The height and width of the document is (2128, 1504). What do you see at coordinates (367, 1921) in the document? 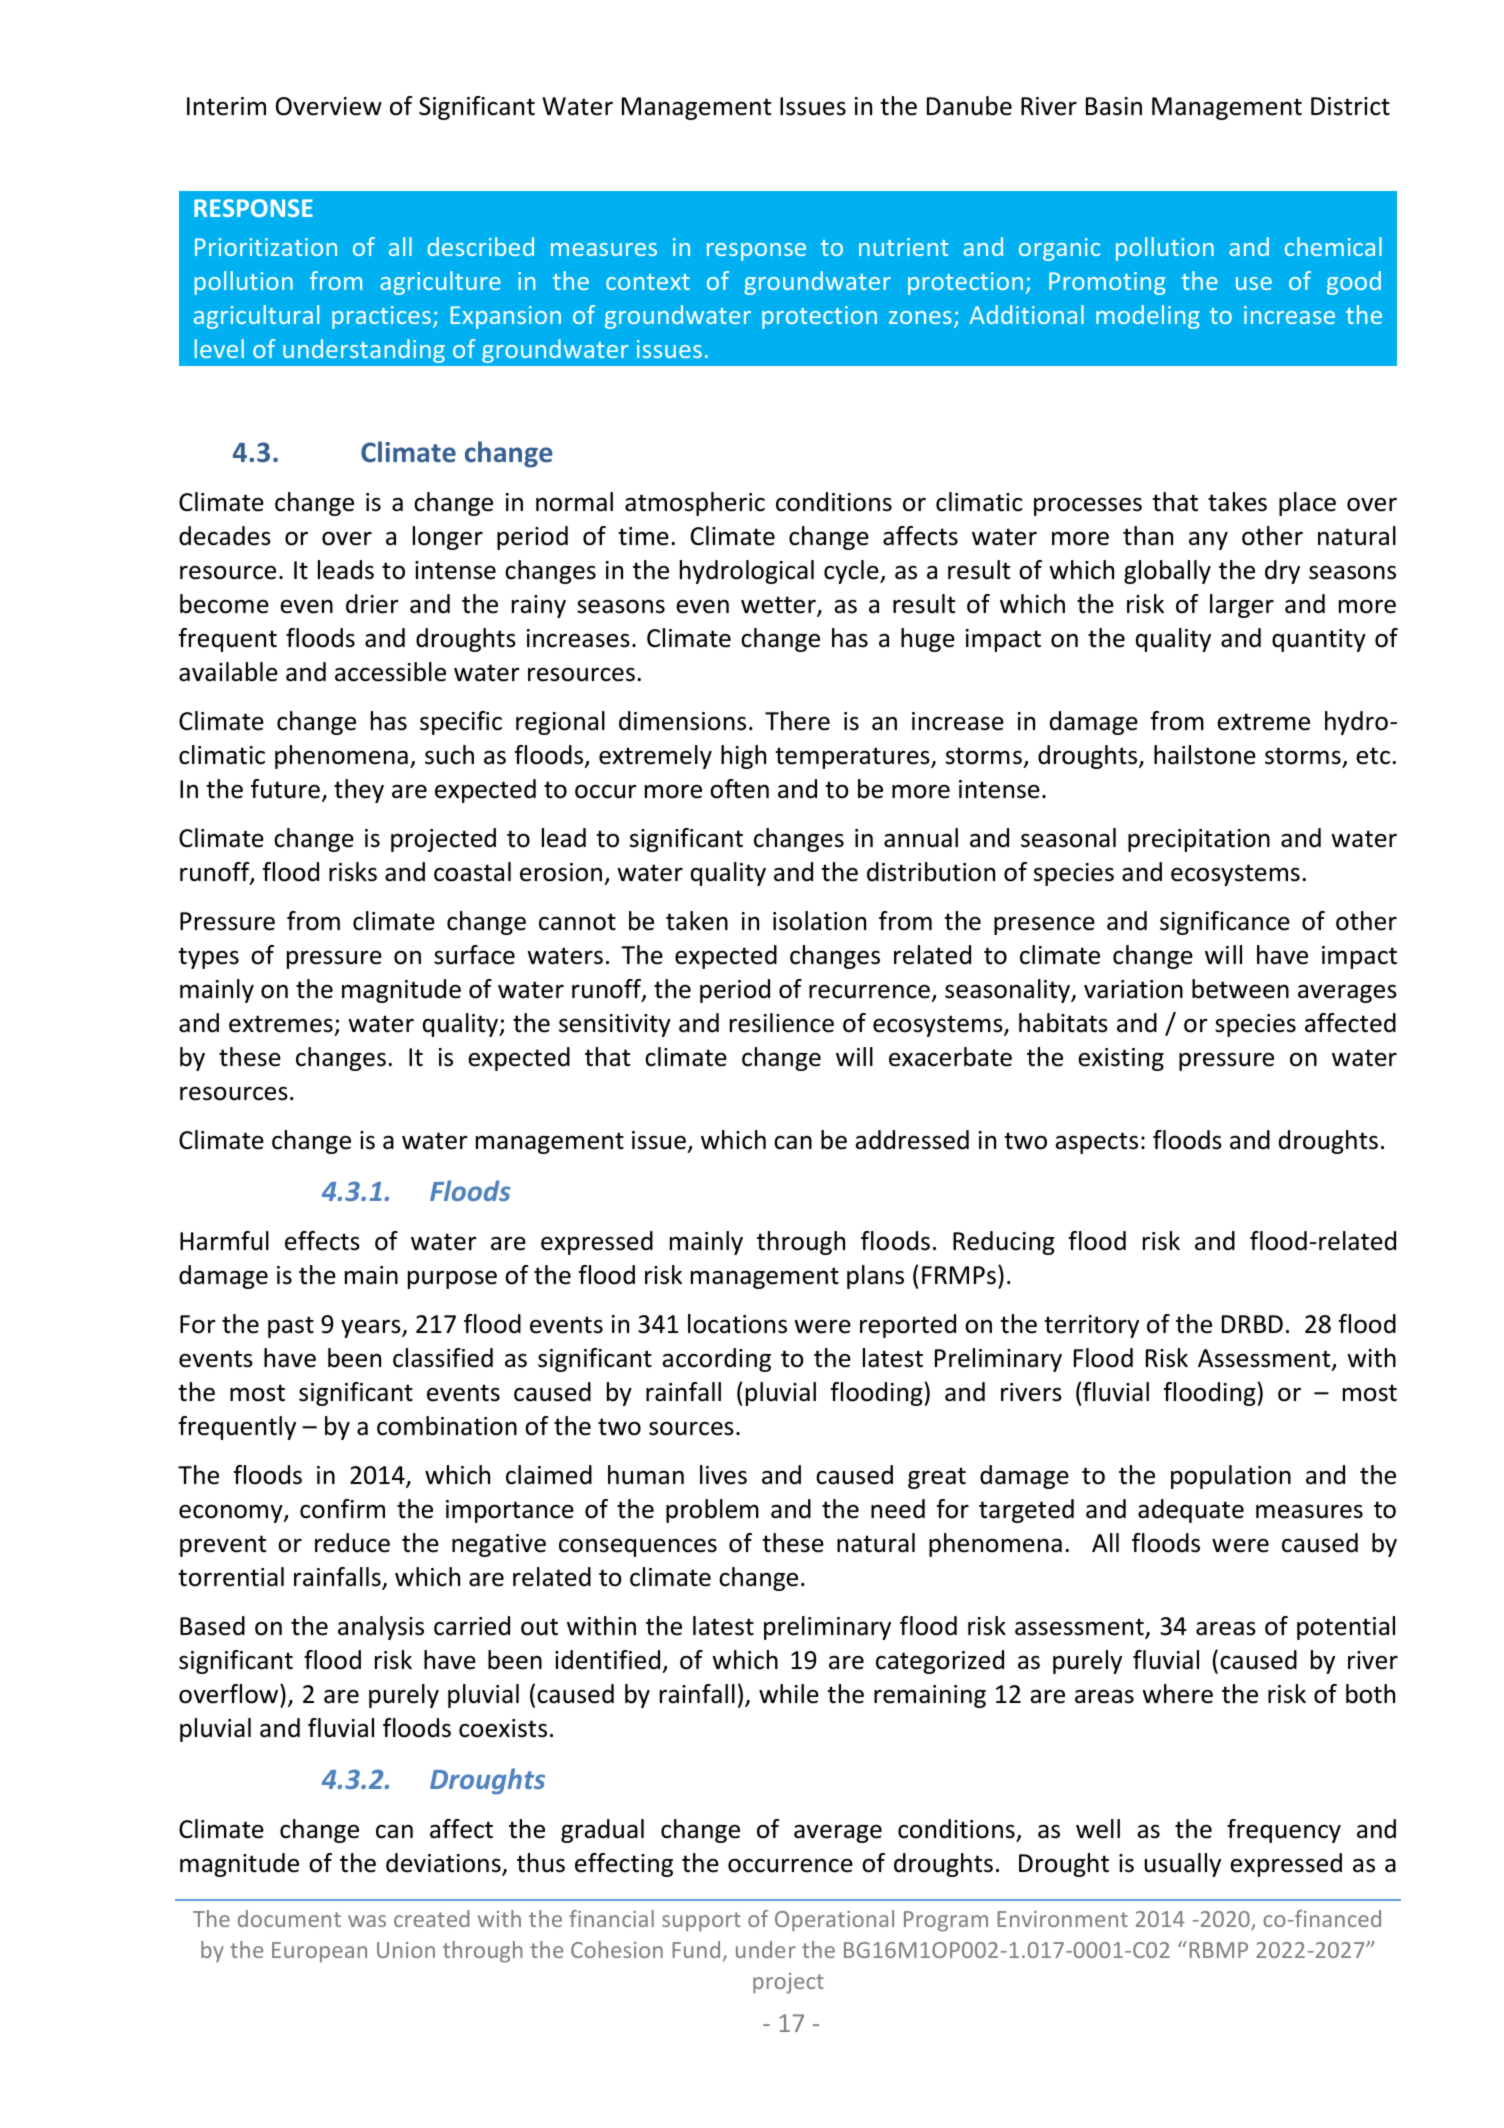
I see `was` at bounding box center [367, 1921].
